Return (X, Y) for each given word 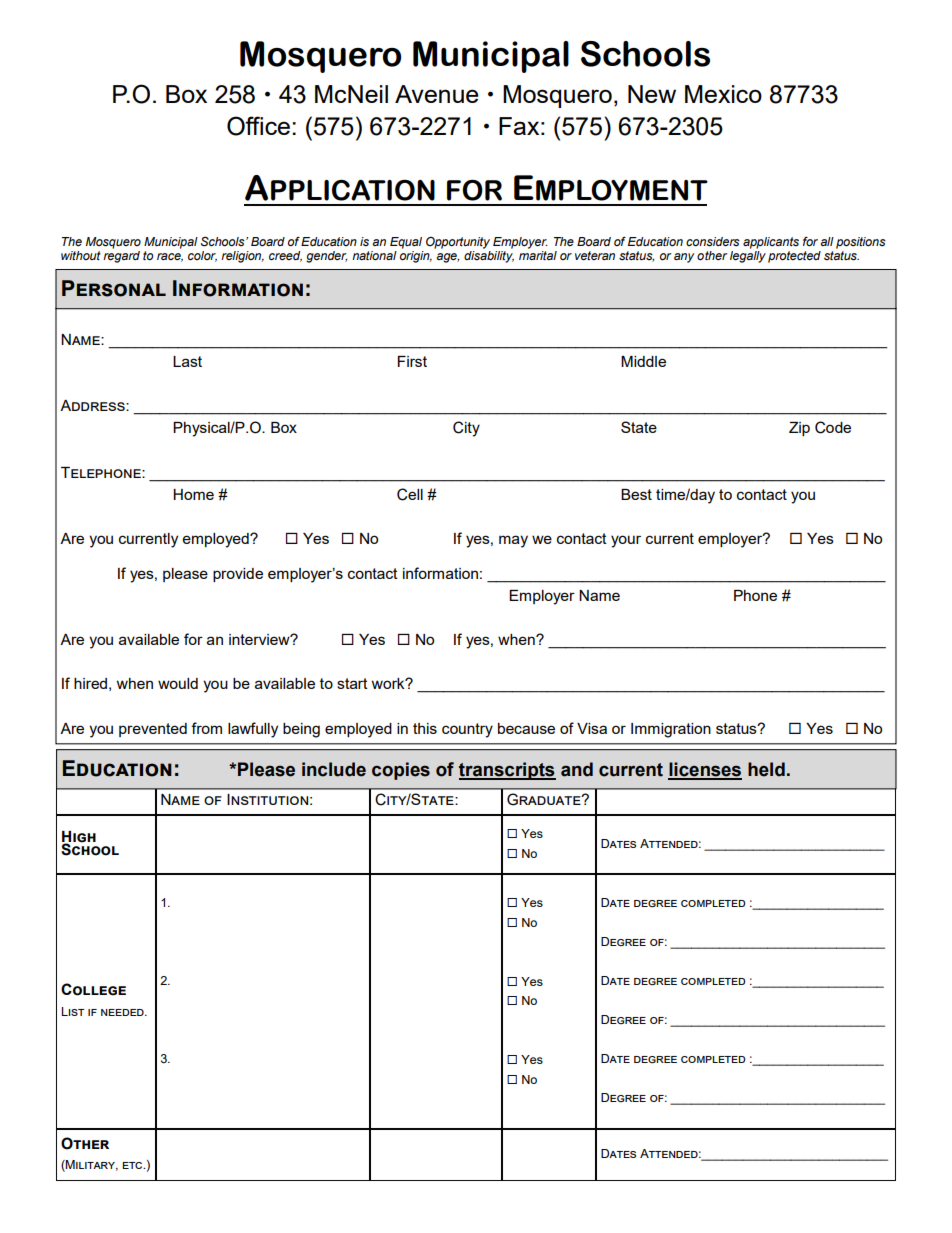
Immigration (671, 730)
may (513, 541)
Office (258, 126)
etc (133, 1165)
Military (91, 1165)
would (178, 683)
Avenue (437, 94)
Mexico (723, 94)
